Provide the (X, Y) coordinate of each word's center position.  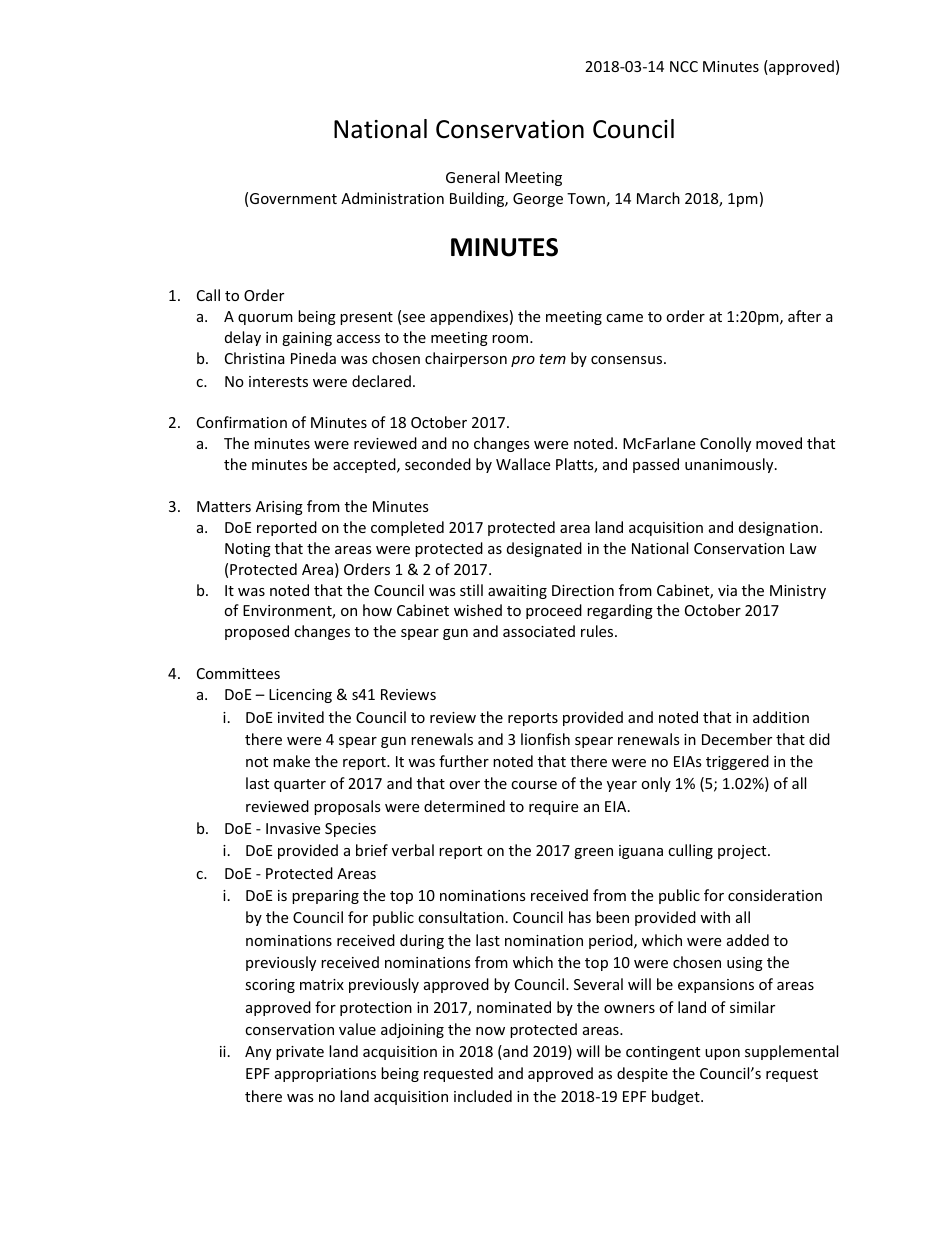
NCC (684, 66)
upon (722, 1054)
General (472, 177)
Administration (392, 198)
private (300, 1053)
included (483, 1096)
